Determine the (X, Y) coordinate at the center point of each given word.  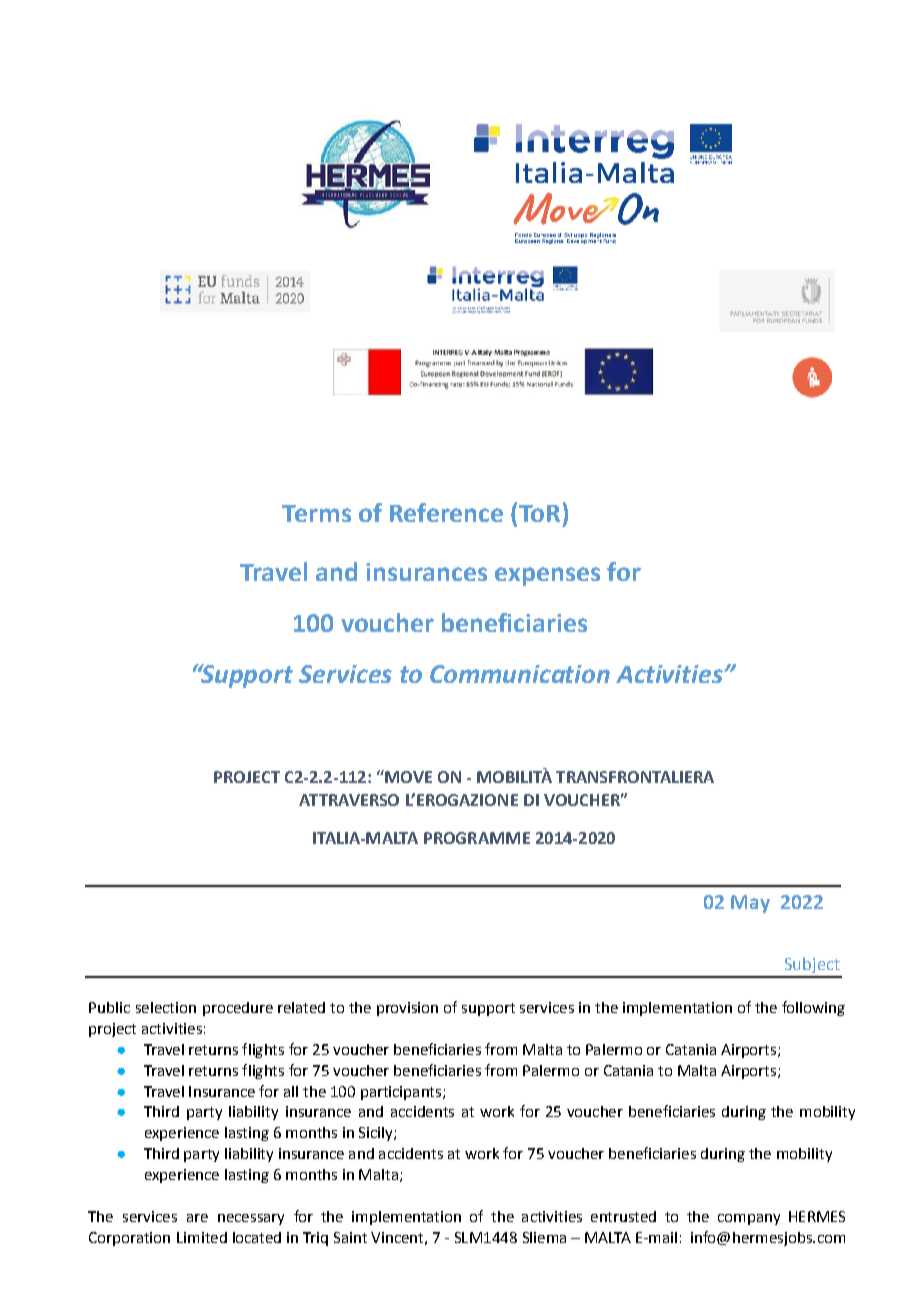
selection (166, 1007)
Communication (520, 674)
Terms (316, 513)
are (197, 1218)
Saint (350, 1237)
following (813, 1008)
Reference (446, 512)
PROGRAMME (477, 838)
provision (407, 1009)
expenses (547, 576)
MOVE (407, 776)
